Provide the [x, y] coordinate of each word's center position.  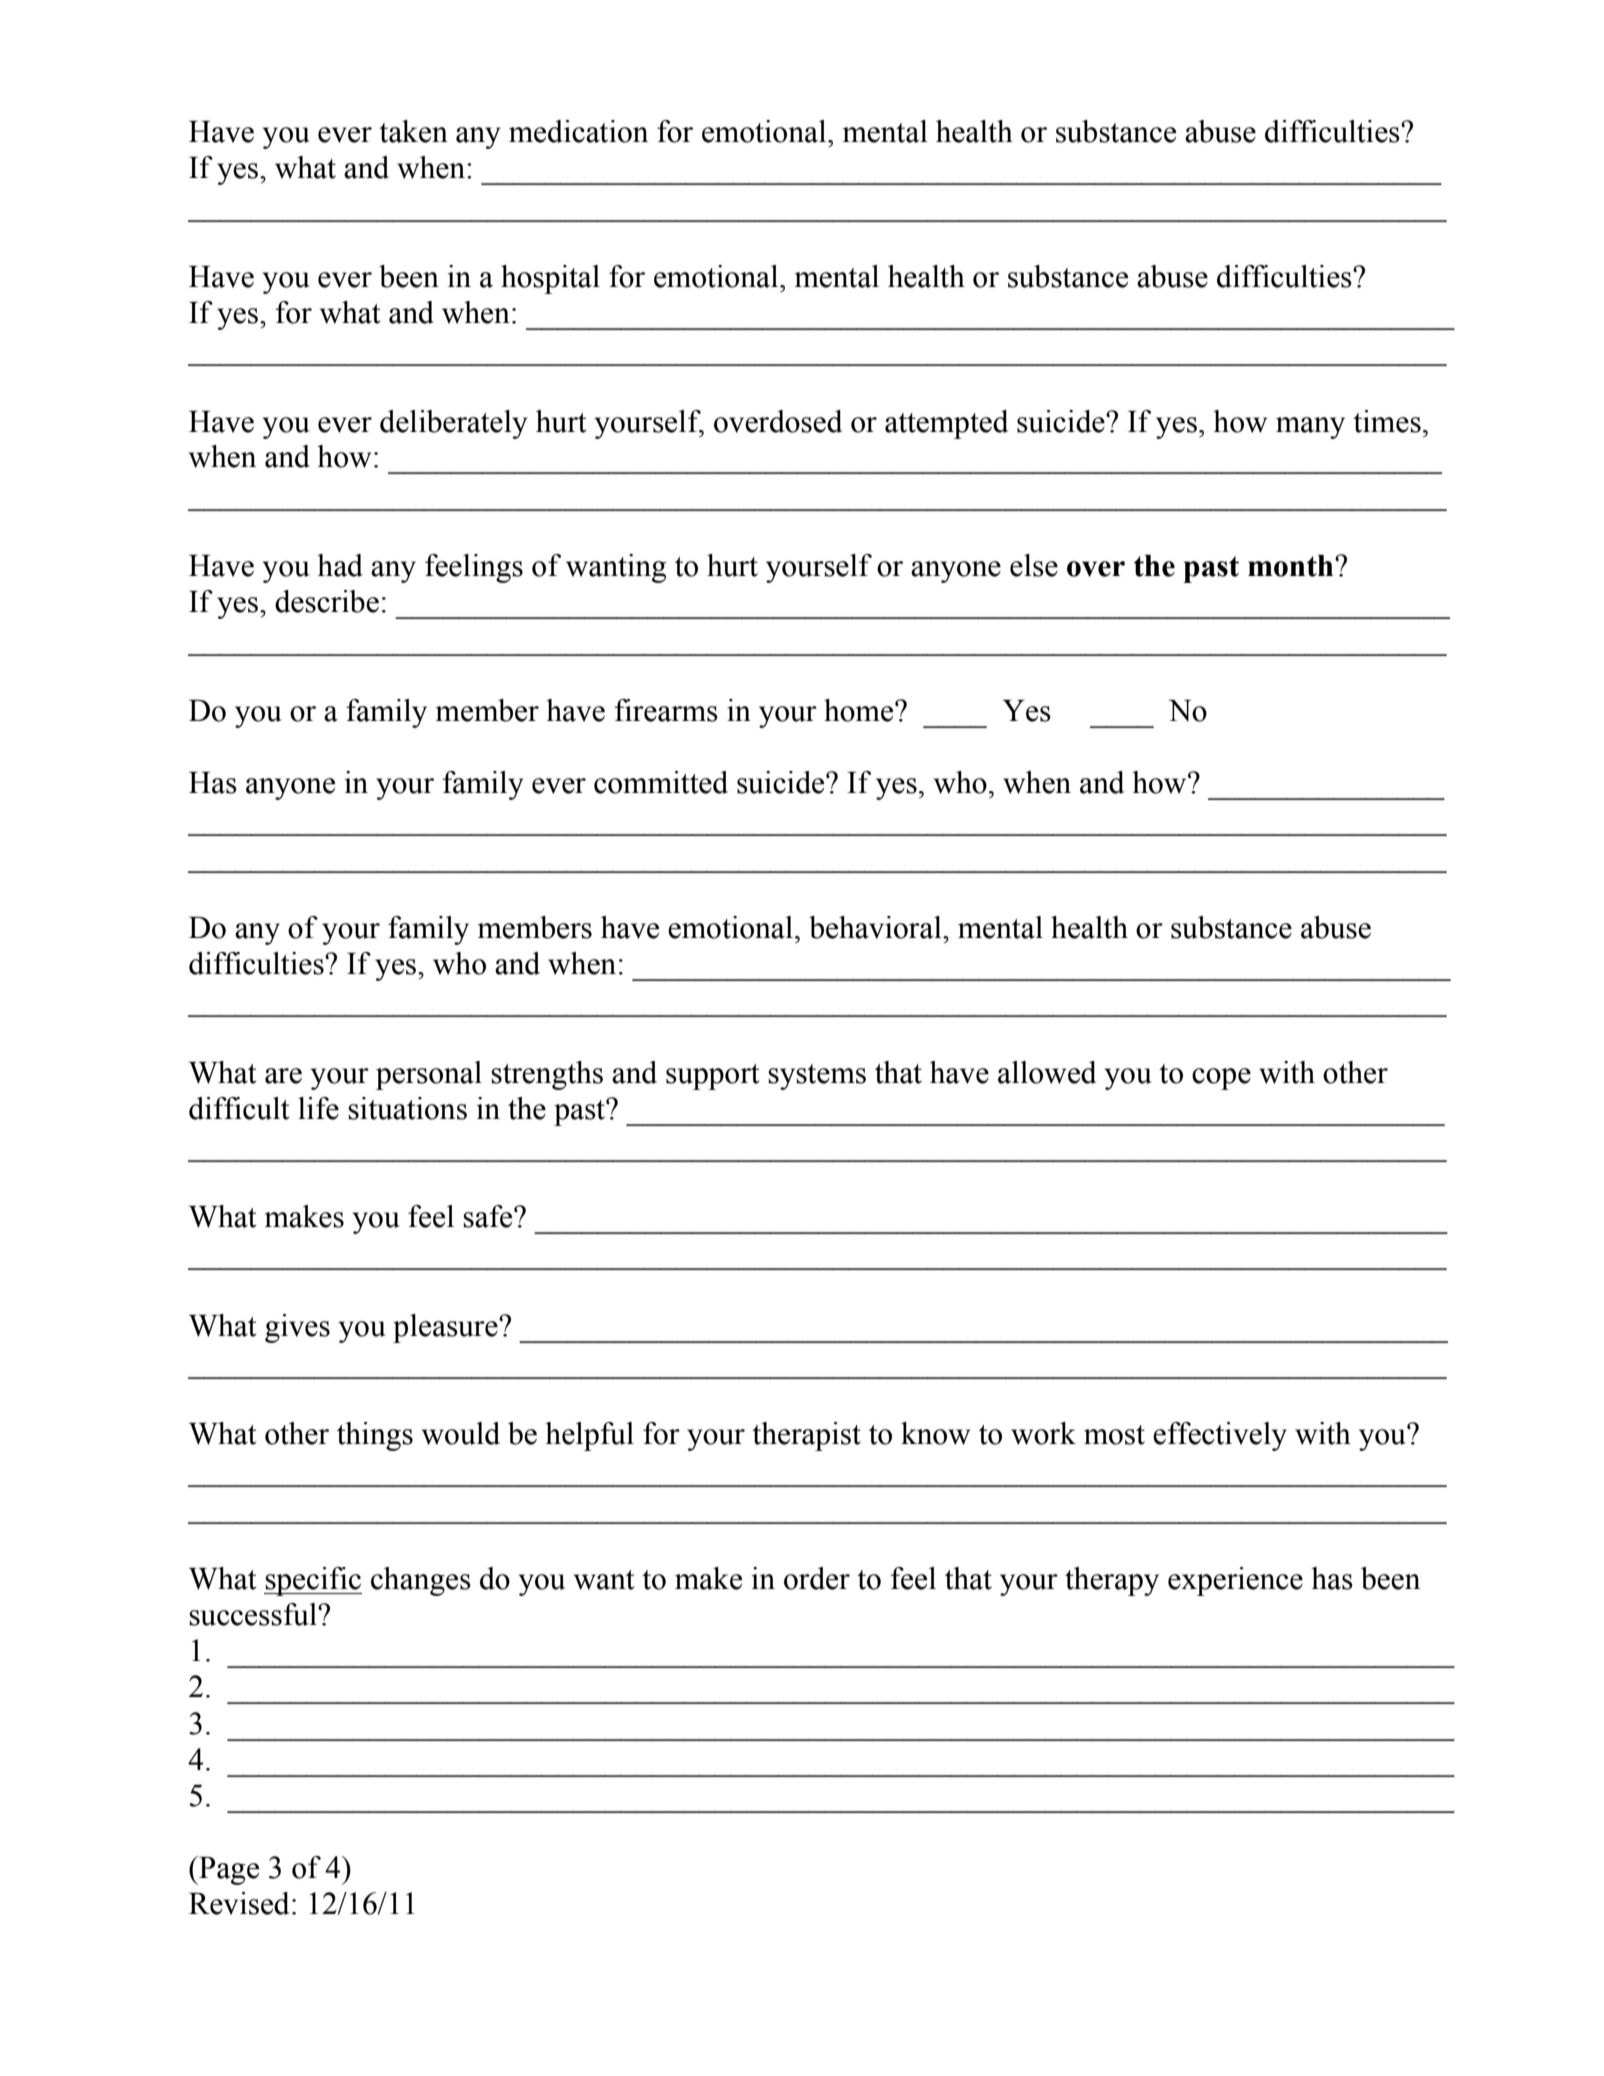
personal [429, 1075]
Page [228, 1870]
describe [327, 601]
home [860, 710]
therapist [806, 1436]
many [1310, 428]
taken [413, 131]
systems [817, 1077]
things [375, 1436]
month [1292, 566]
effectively [1220, 1436]
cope [1221, 1079]
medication [578, 131]
